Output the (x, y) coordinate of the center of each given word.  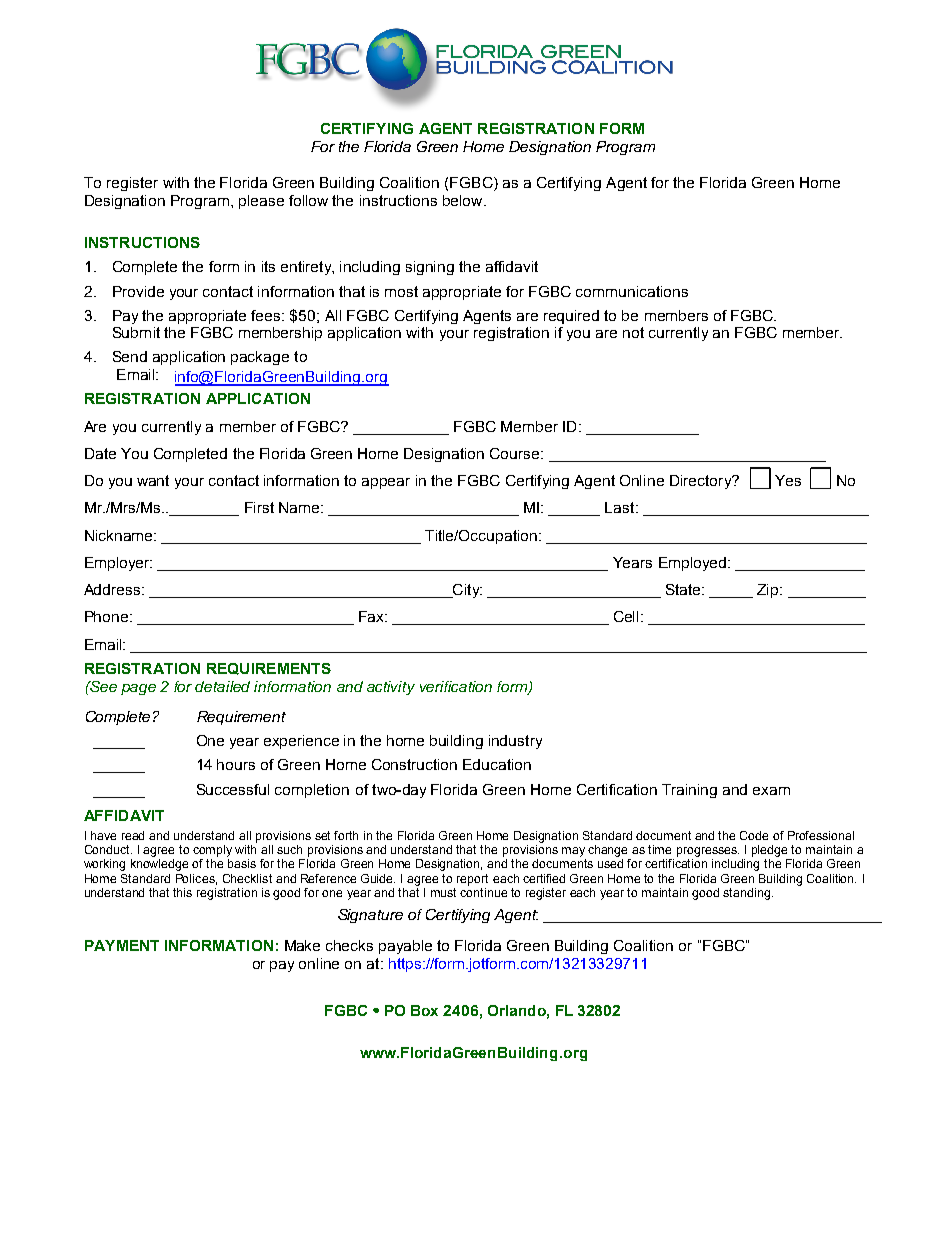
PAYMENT (122, 945)
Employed (692, 564)
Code (754, 835)
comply (212, 851)
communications (632, 291)
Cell (628, 616)
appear (386, 483)
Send (130, 356)
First (259, 507)
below (464, 200)
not (633, 332)
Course (516, 453)
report (472, 880)
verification (456, 686)
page (138, 689)
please (261, 202)
